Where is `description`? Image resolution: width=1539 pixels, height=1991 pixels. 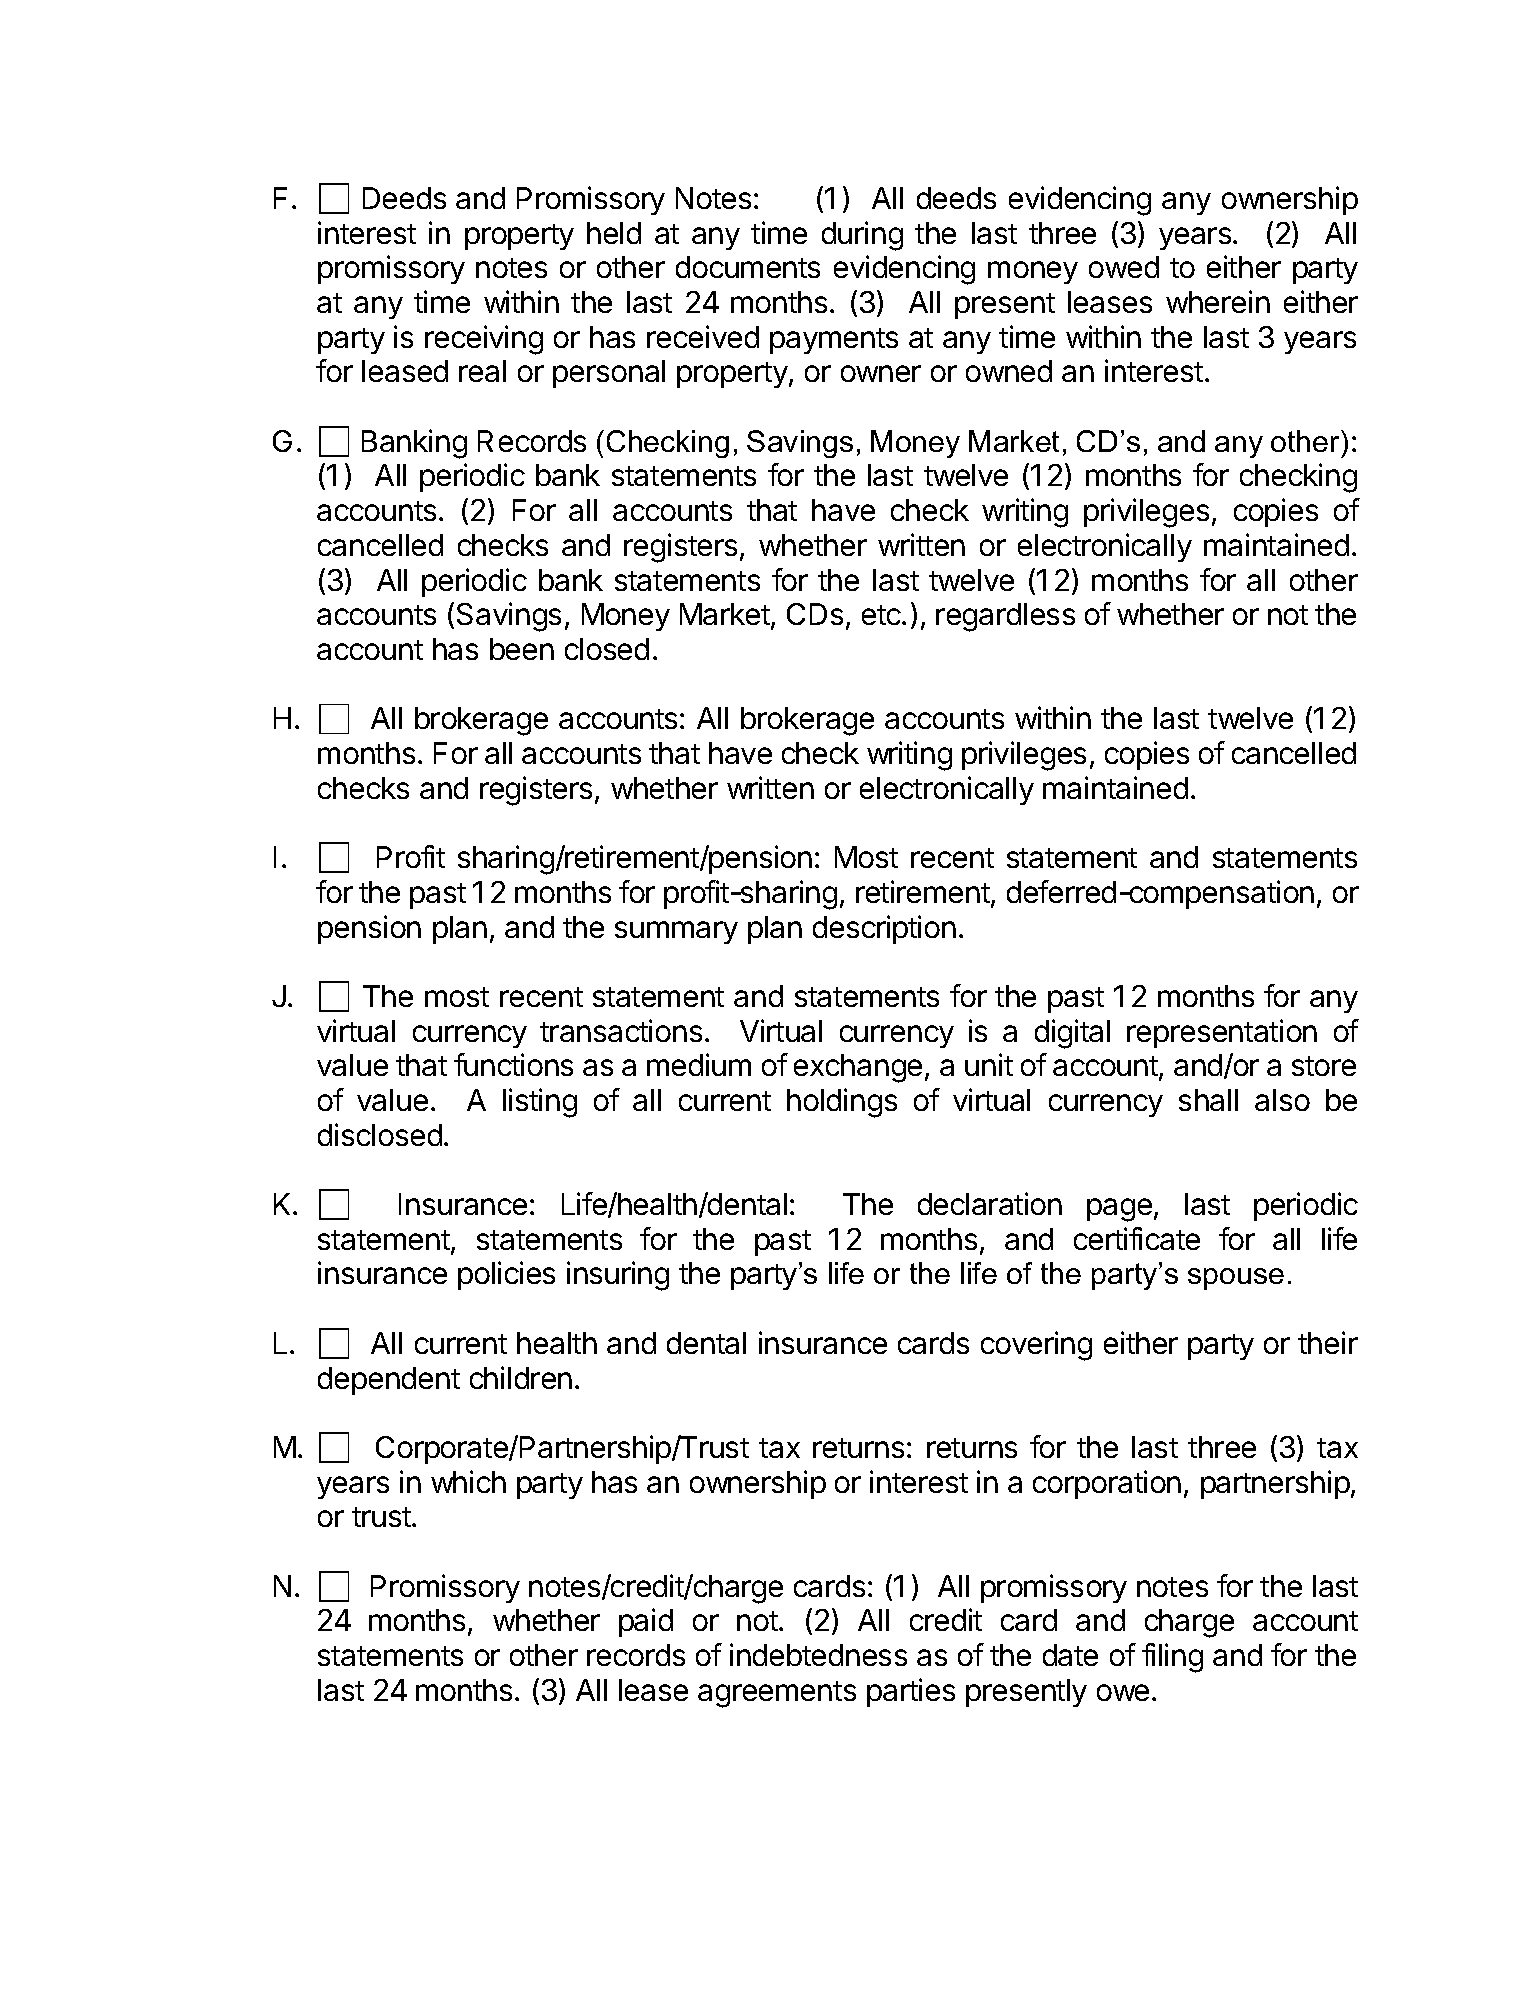
description is located at coordinates (884, 929).
